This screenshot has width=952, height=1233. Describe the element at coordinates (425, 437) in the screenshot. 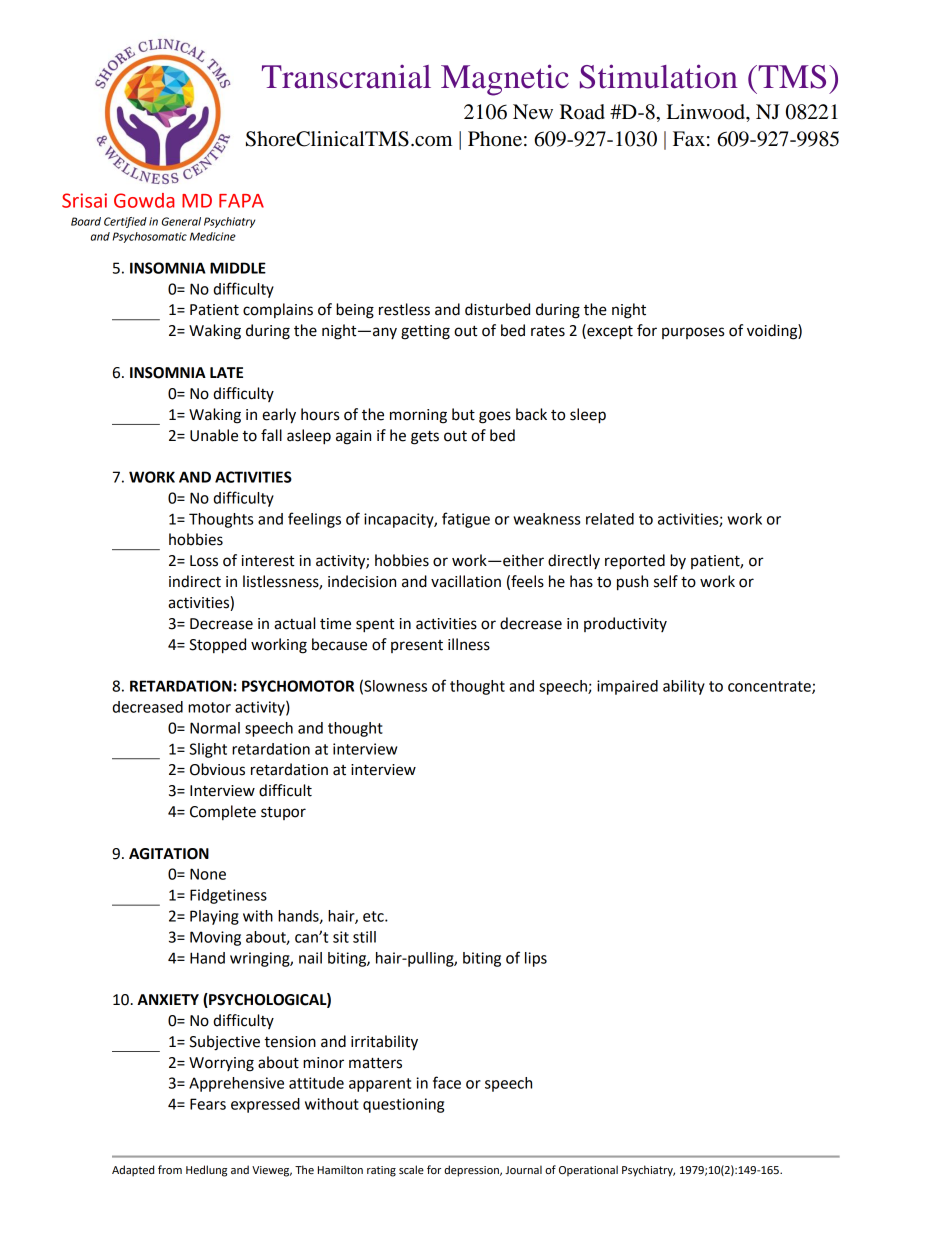

I see `gets` at that location.
